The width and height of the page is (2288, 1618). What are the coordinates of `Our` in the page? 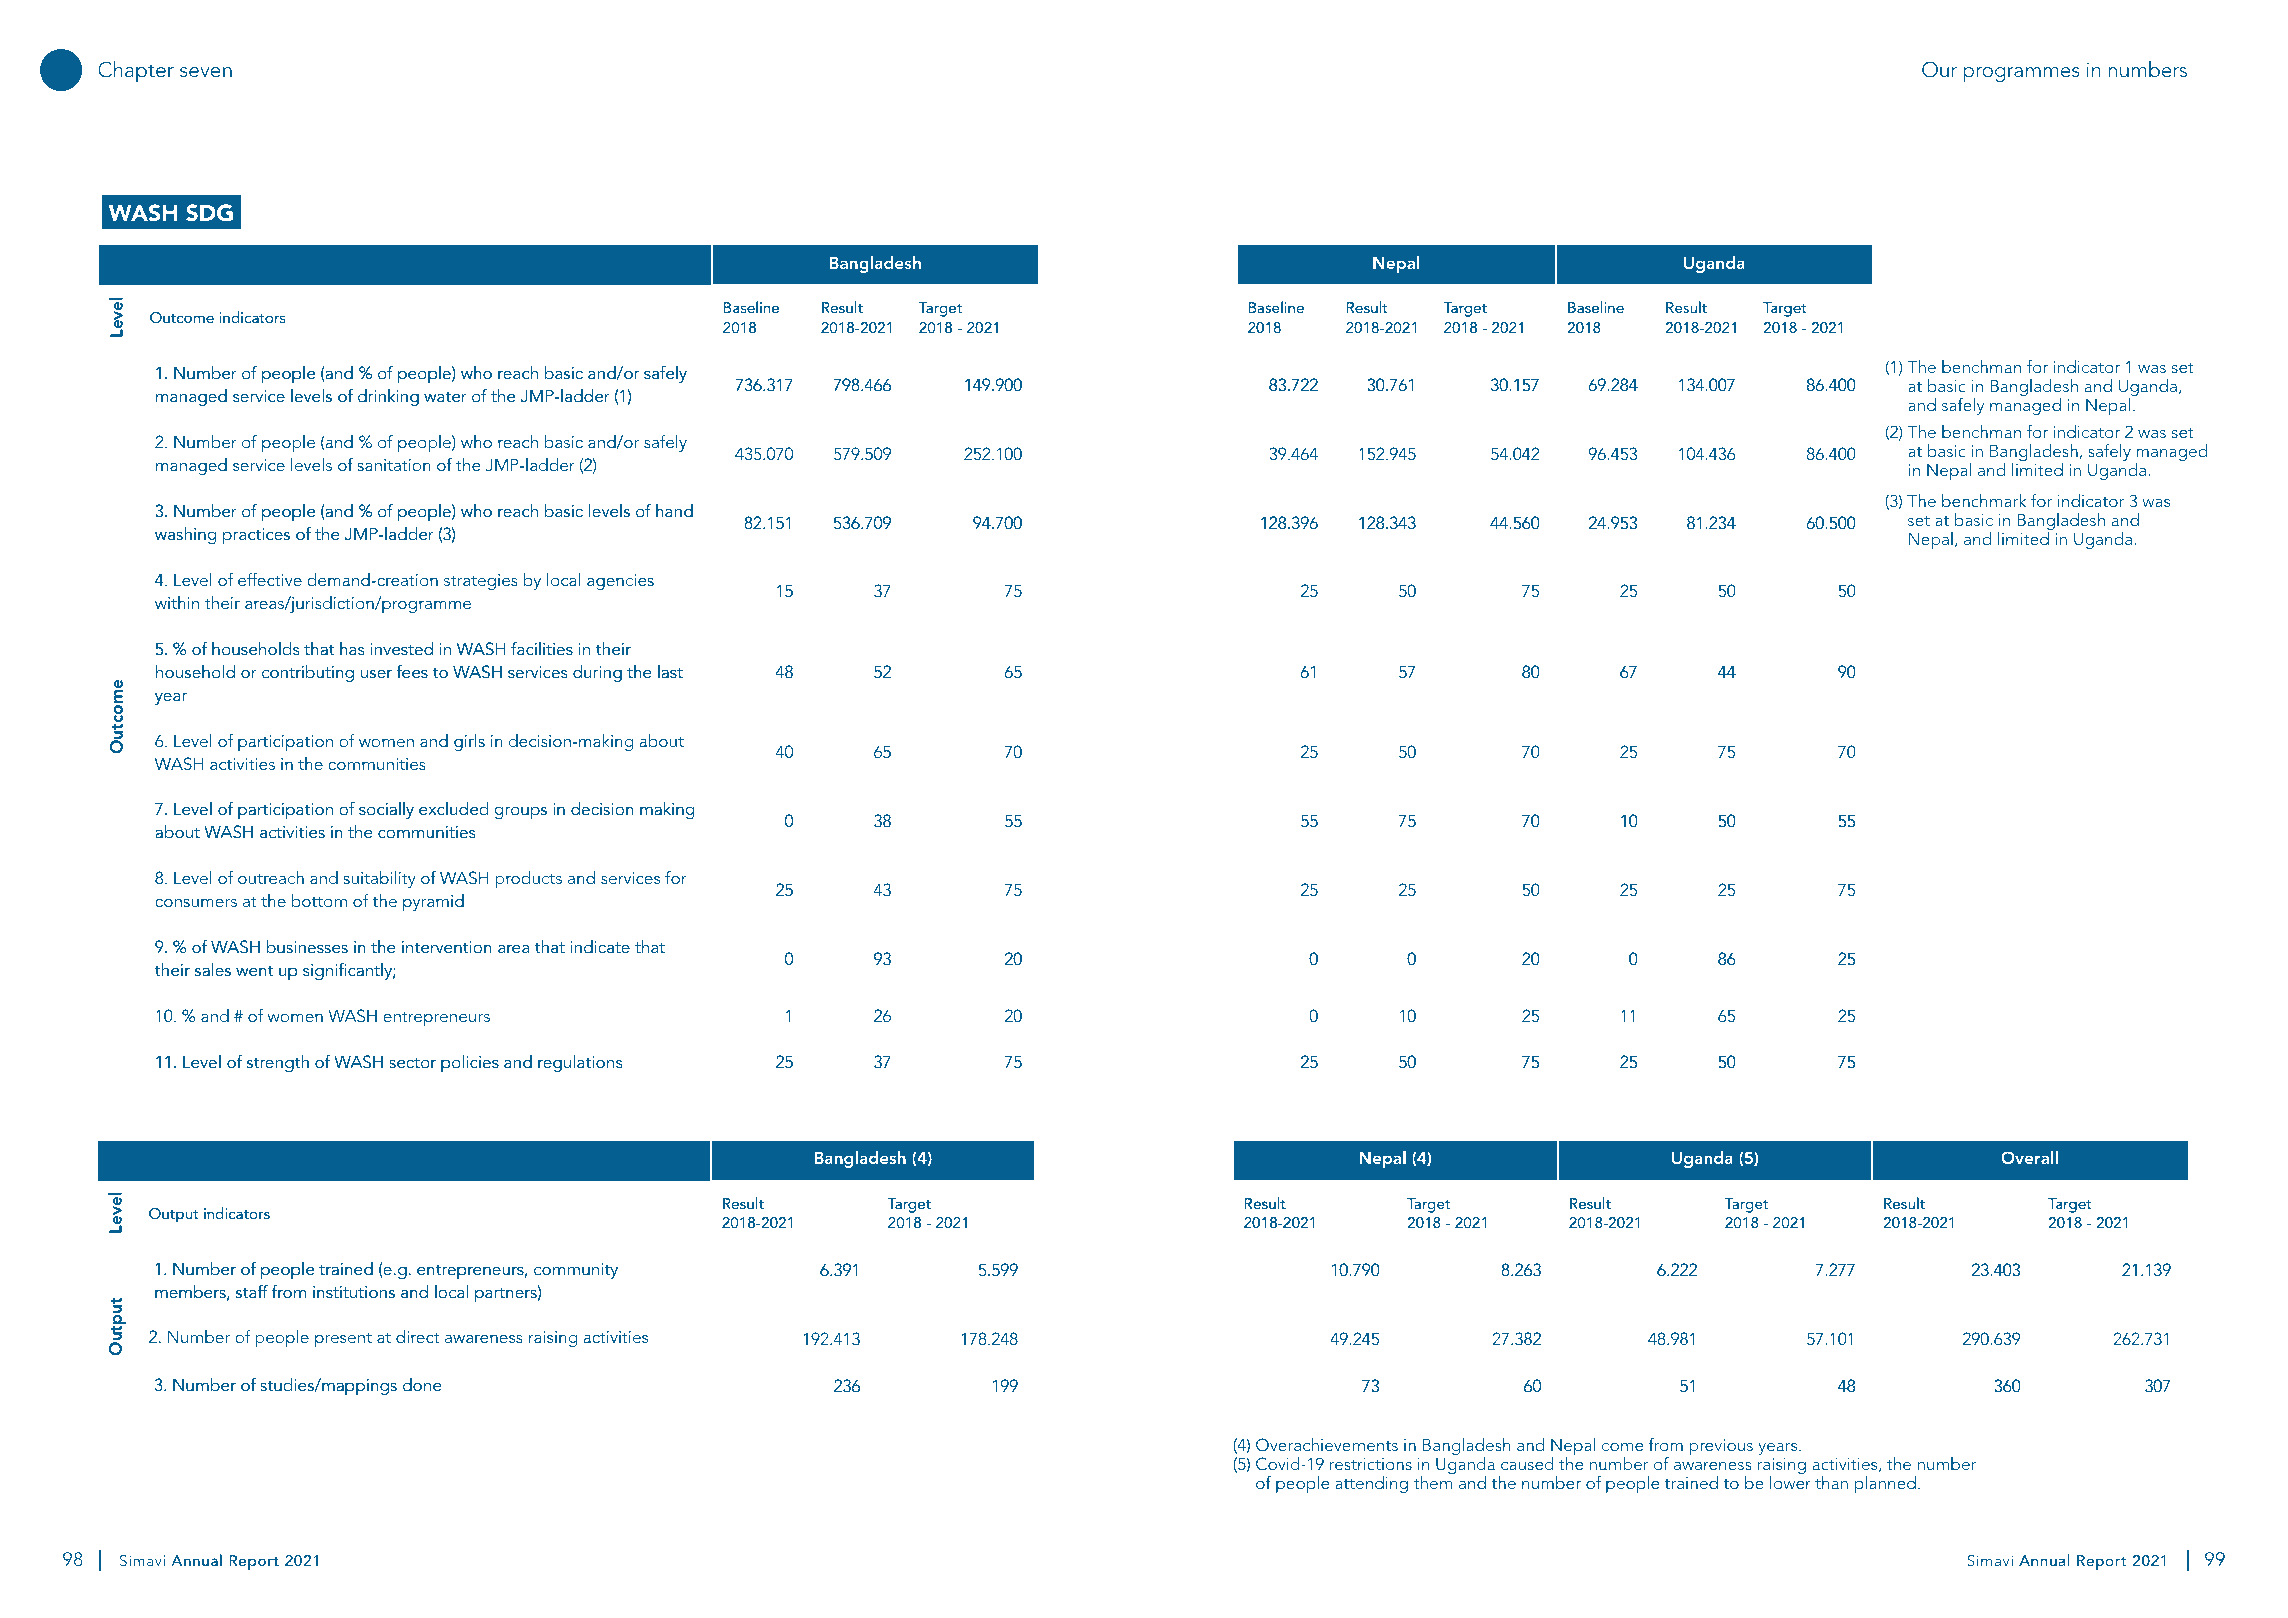 It's located at (1939, 69).
